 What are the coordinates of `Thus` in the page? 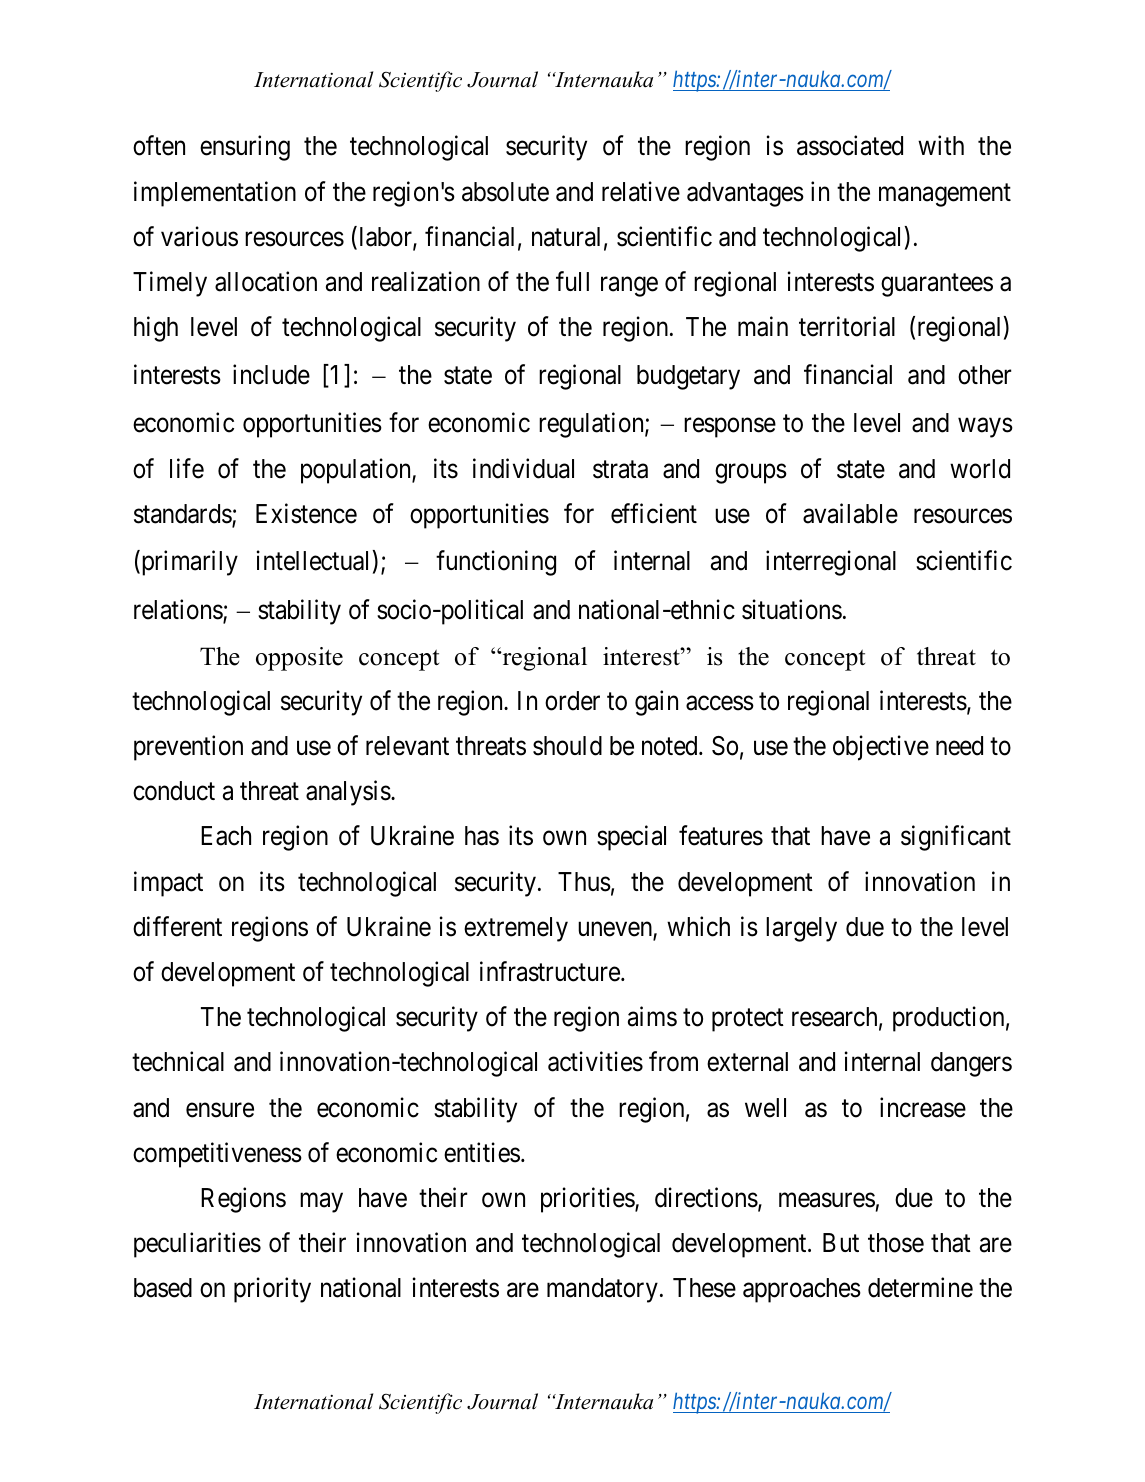 It's located at (584, 882).
